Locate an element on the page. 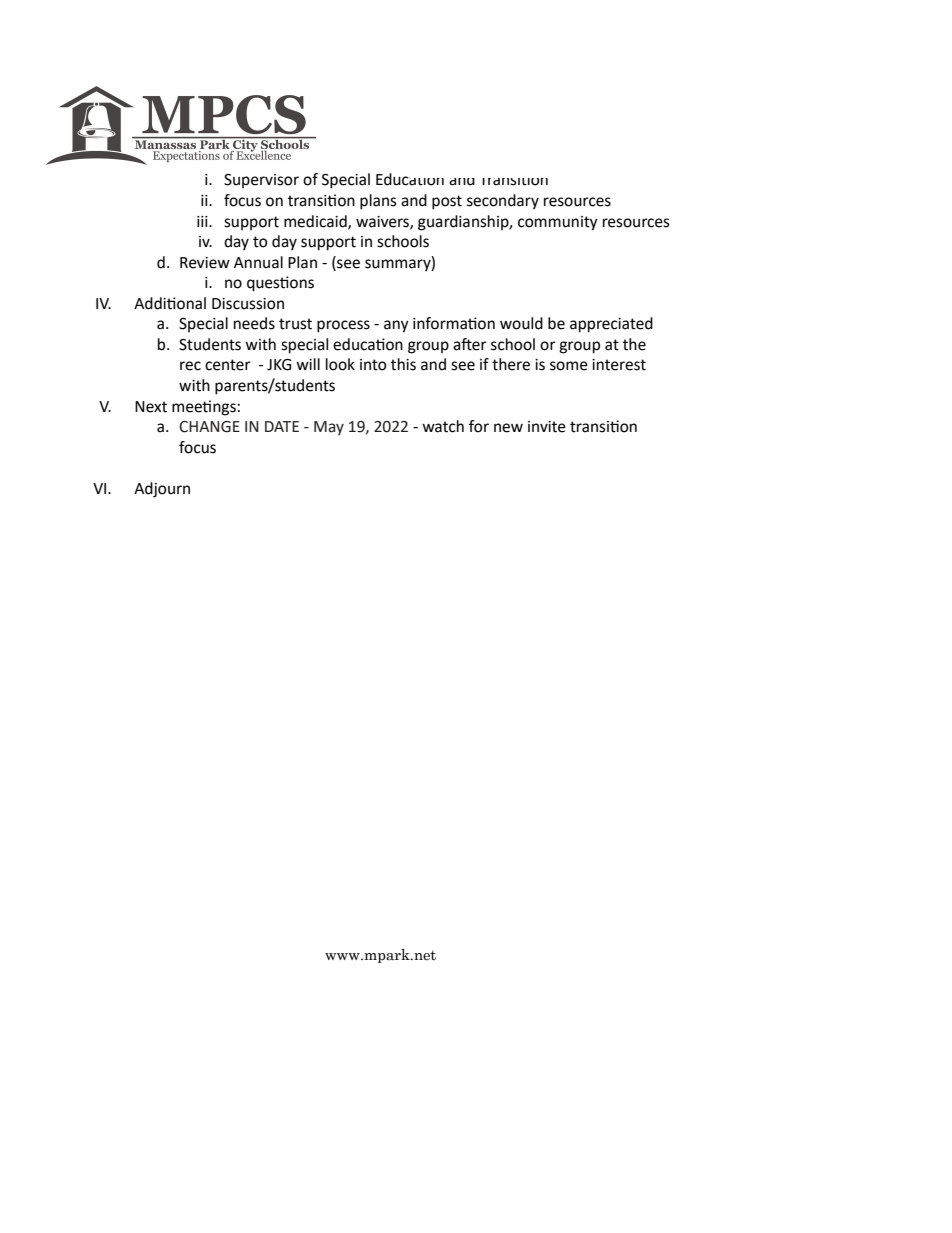  appreciated is located at coordinates (611, 325).
